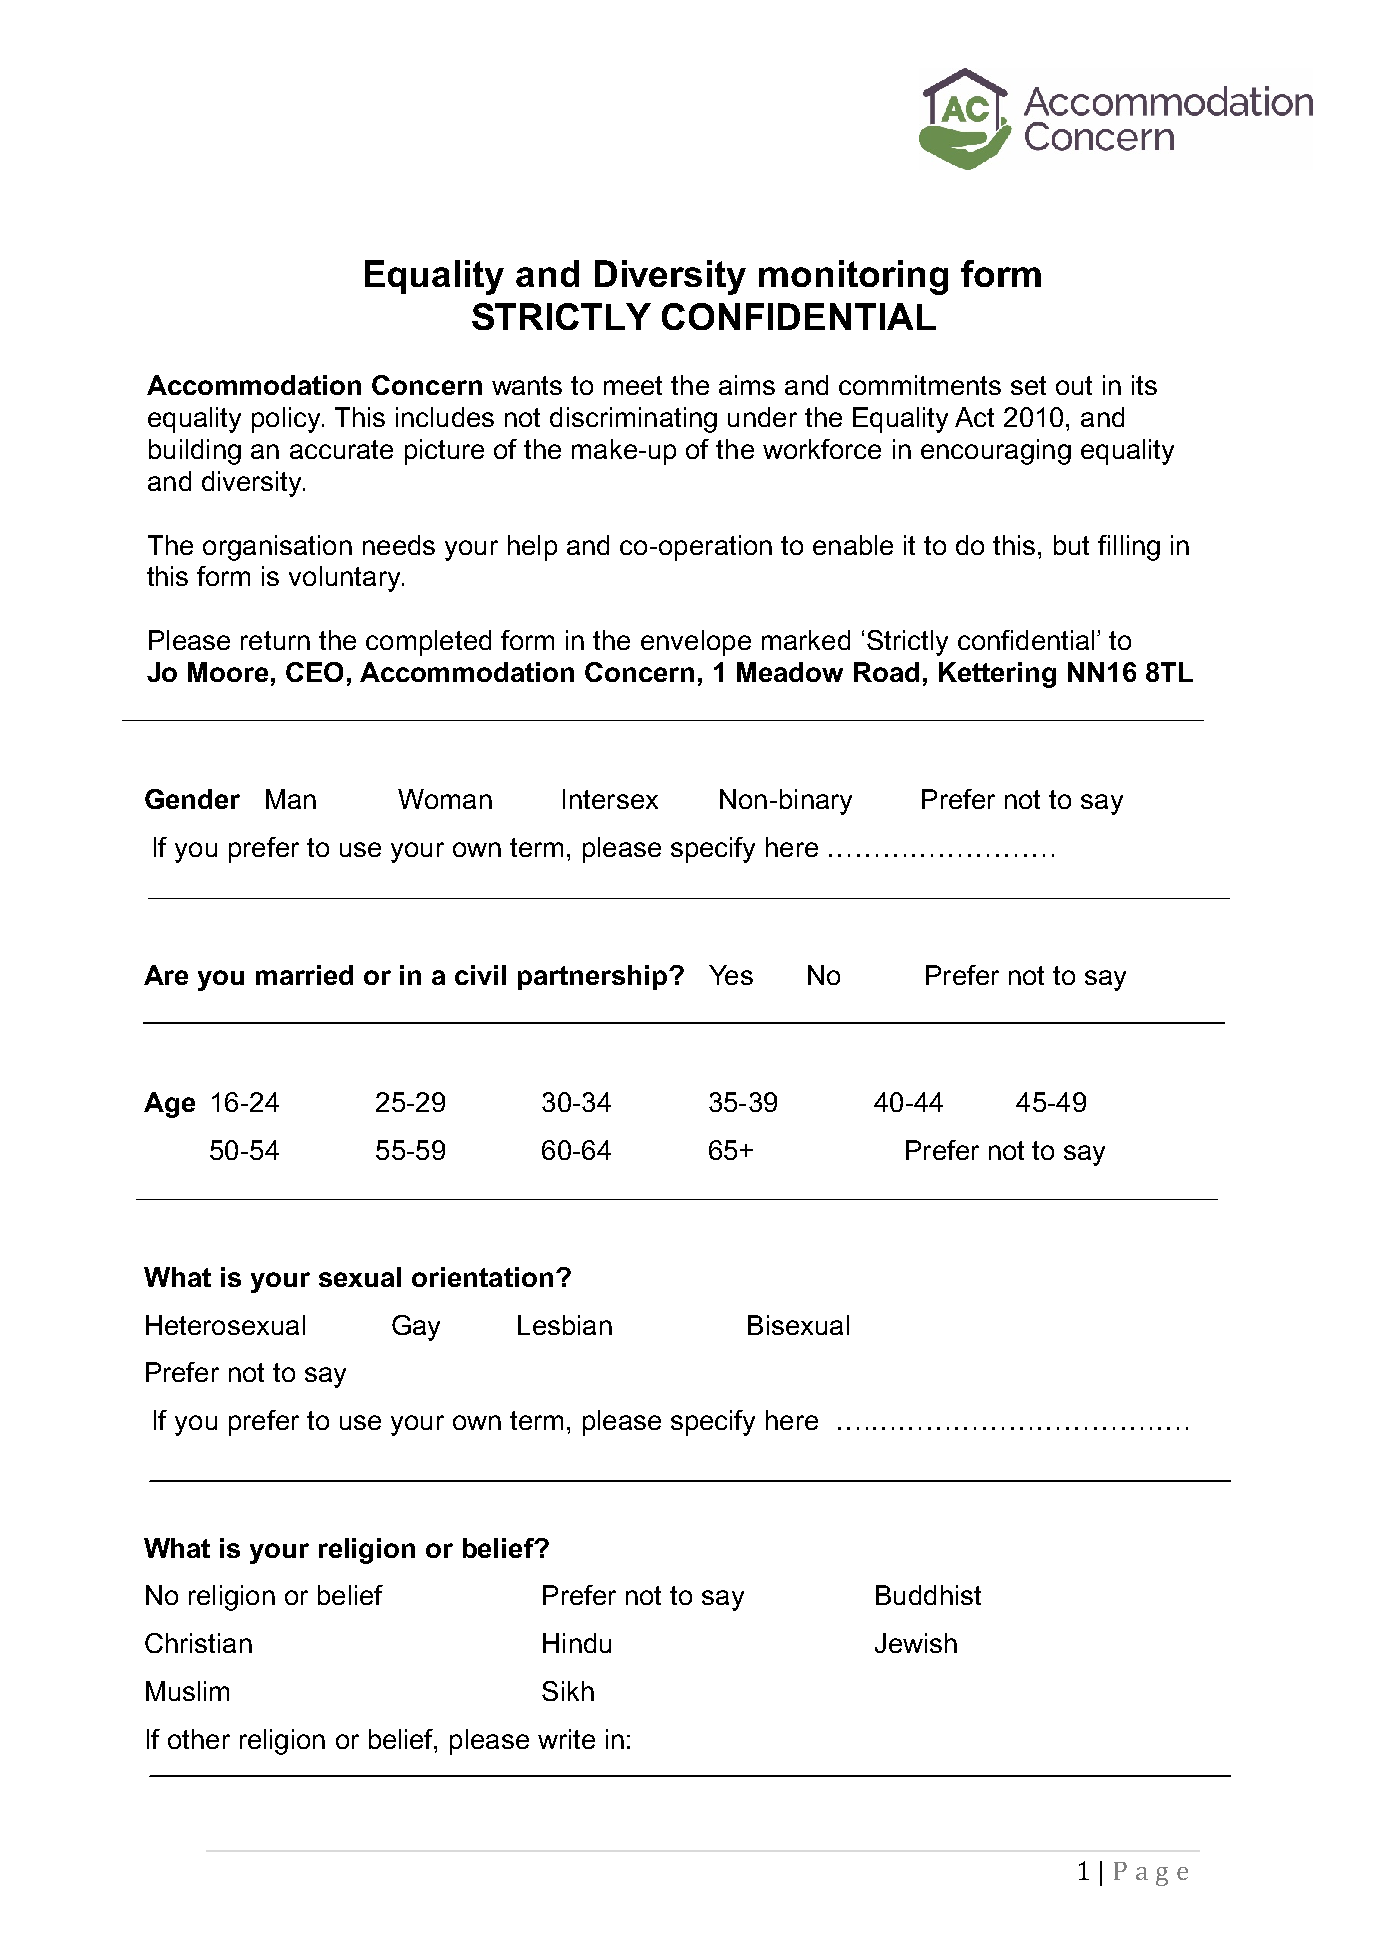 This document has width=1374, height=1943. What do you see at coordinates (304, 975) in the document?
I see `married` at bounding box center [304, 975].
